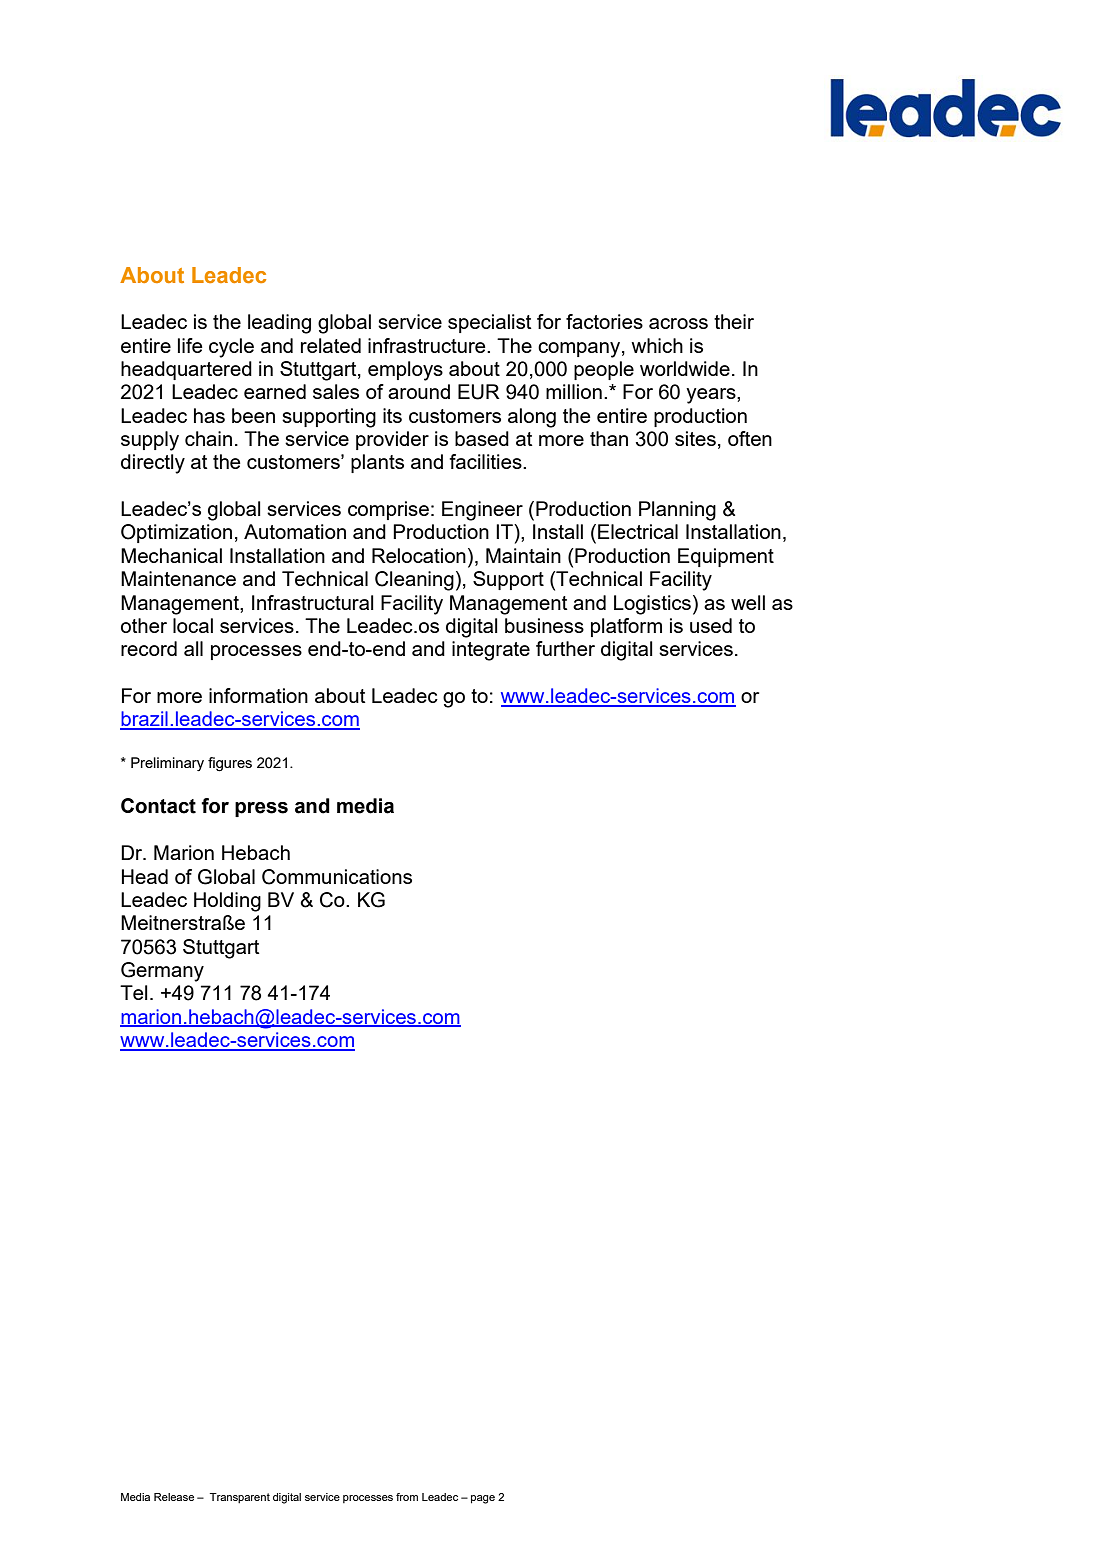 Image resolution: width=1100 pixels, height=1555 pixels. I want to click on Holding, so click(227, 902).
